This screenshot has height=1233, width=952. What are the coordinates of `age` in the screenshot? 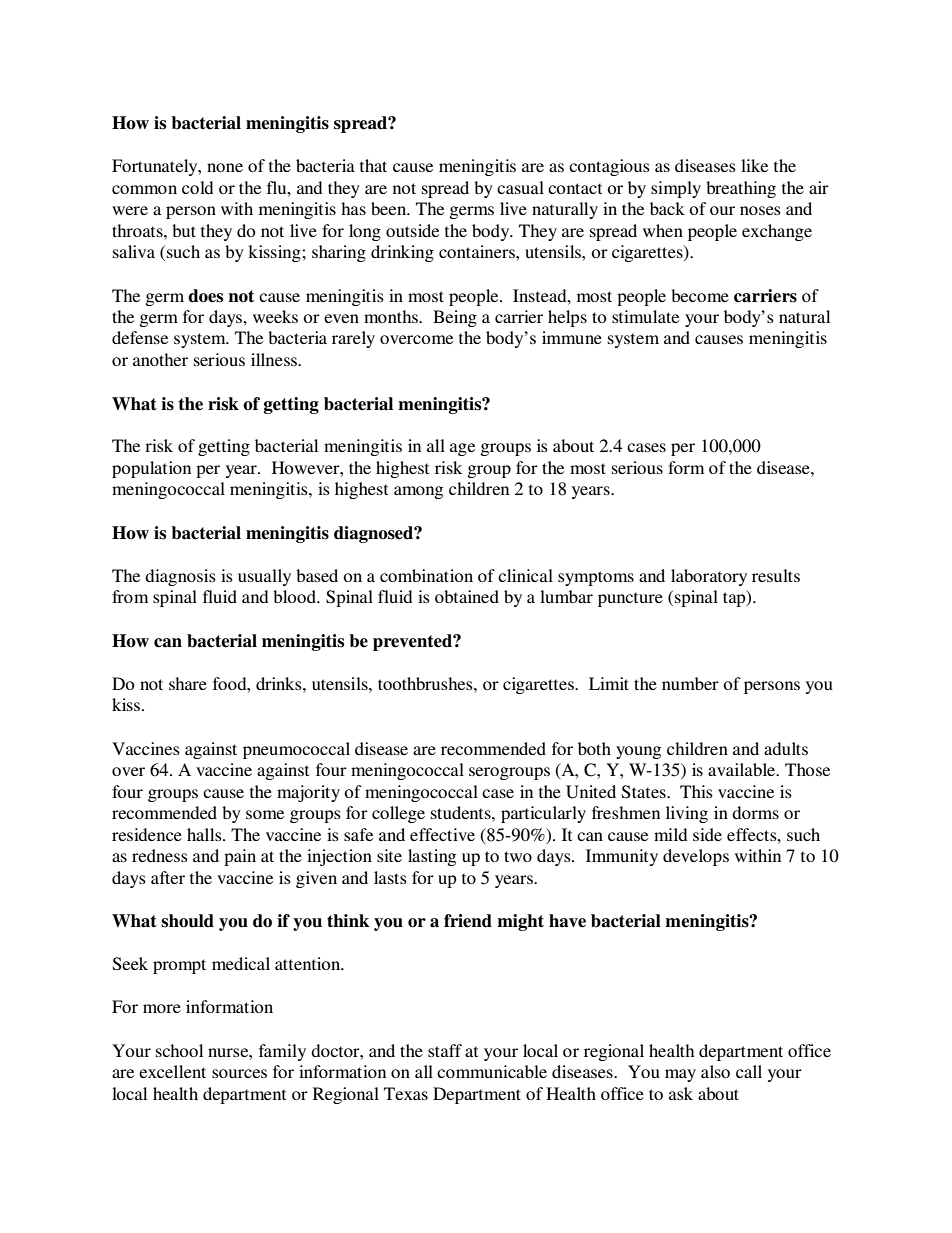 It's located at (462, 449).
